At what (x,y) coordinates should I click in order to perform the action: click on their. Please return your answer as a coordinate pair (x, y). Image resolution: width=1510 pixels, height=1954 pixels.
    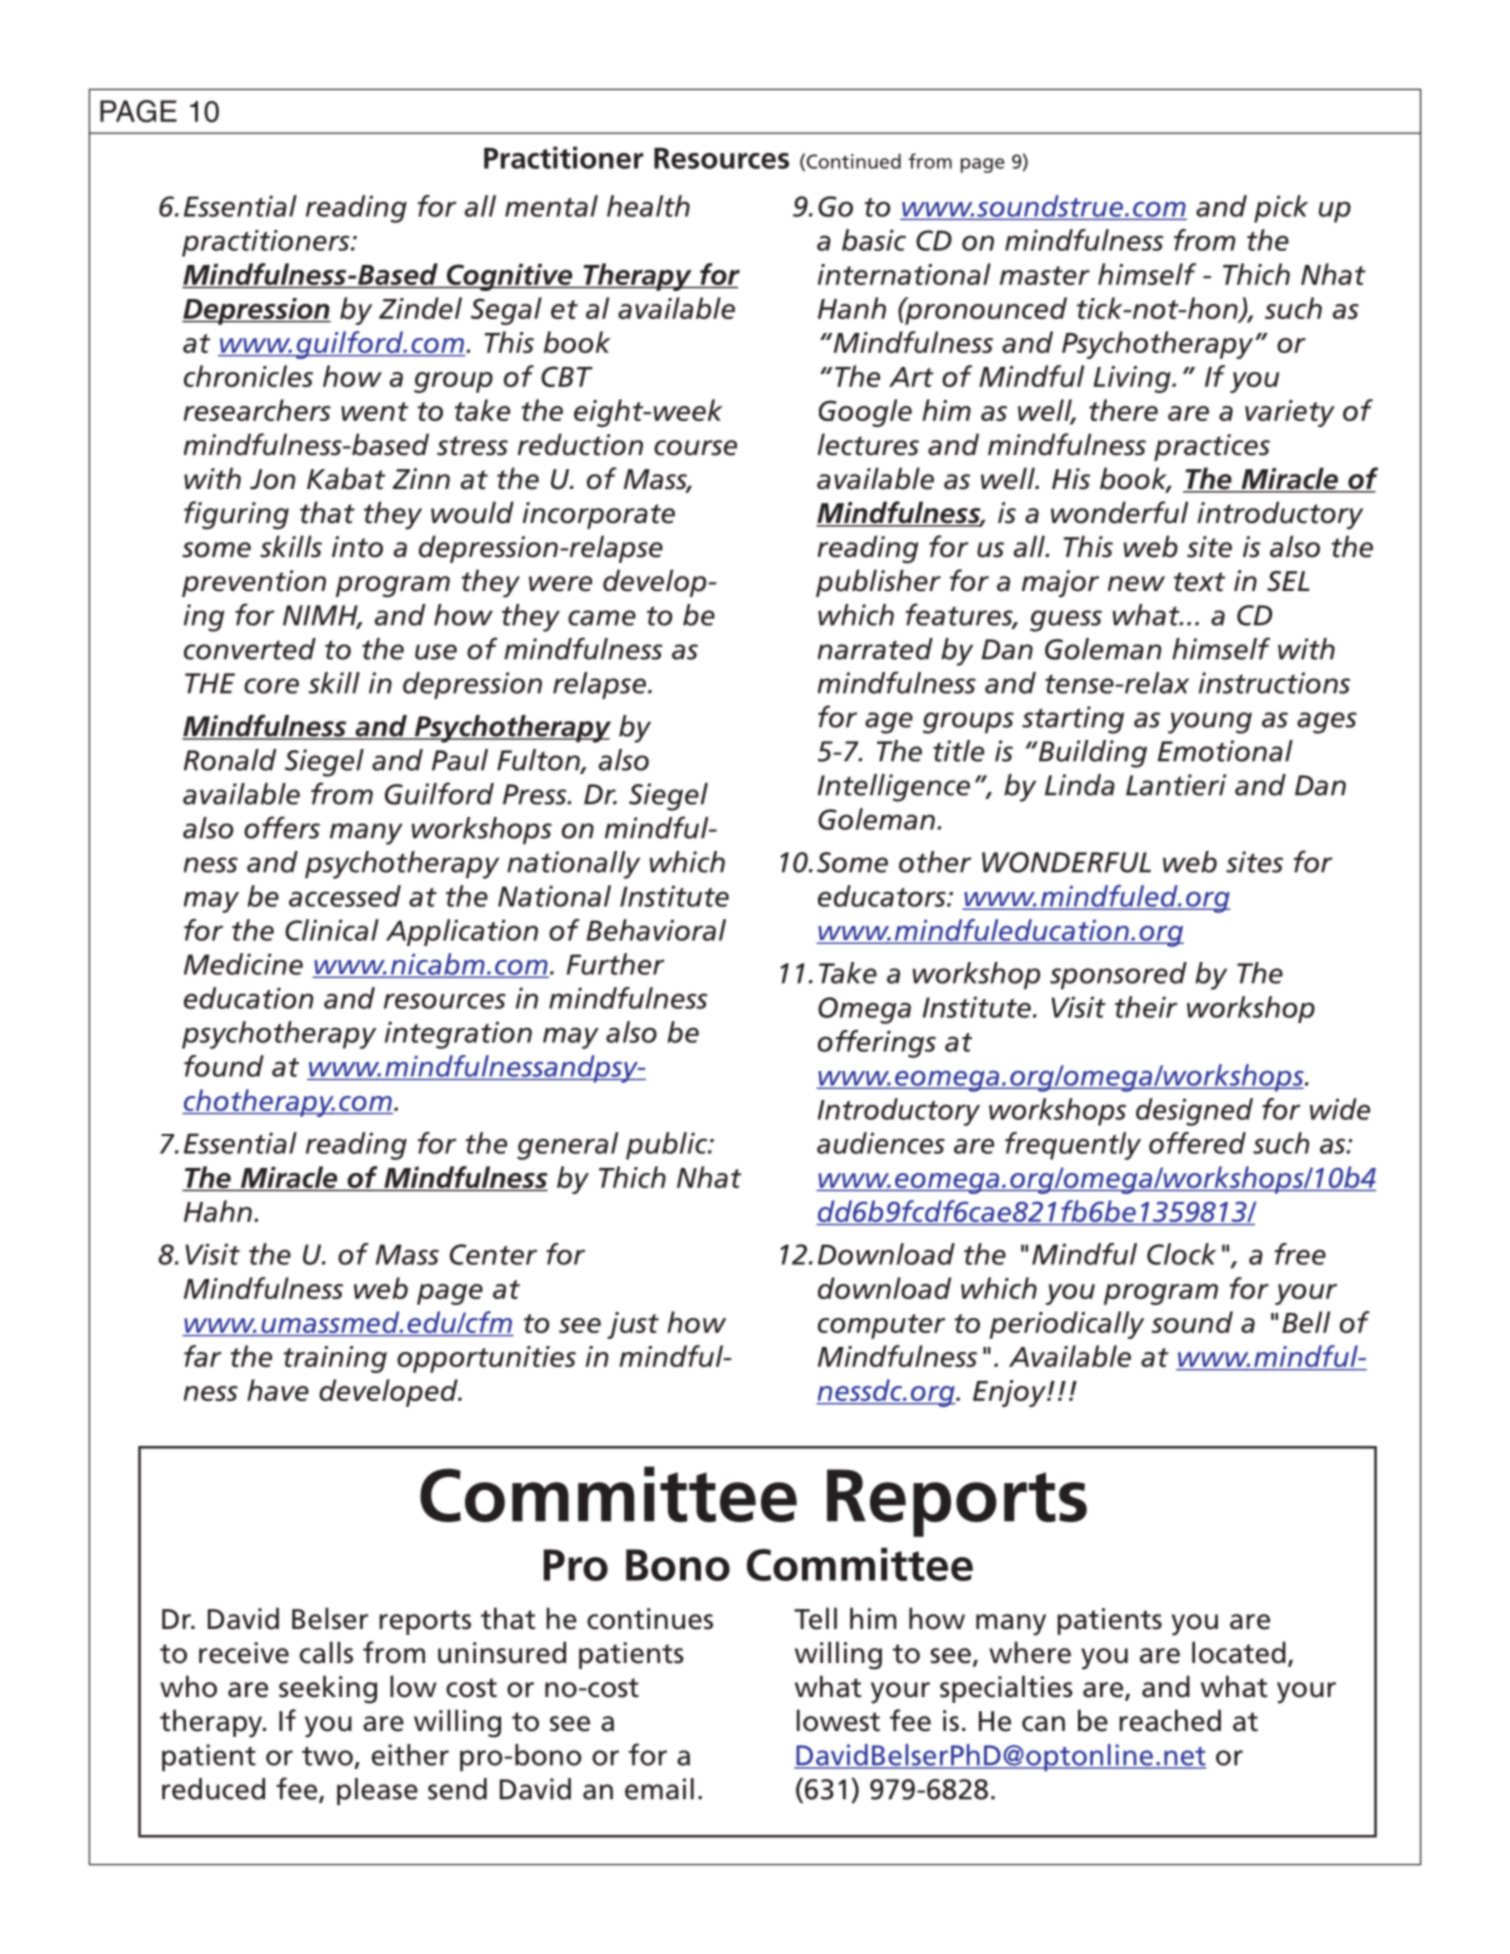
    Looking at the image, I should click on (1146, 1007).
